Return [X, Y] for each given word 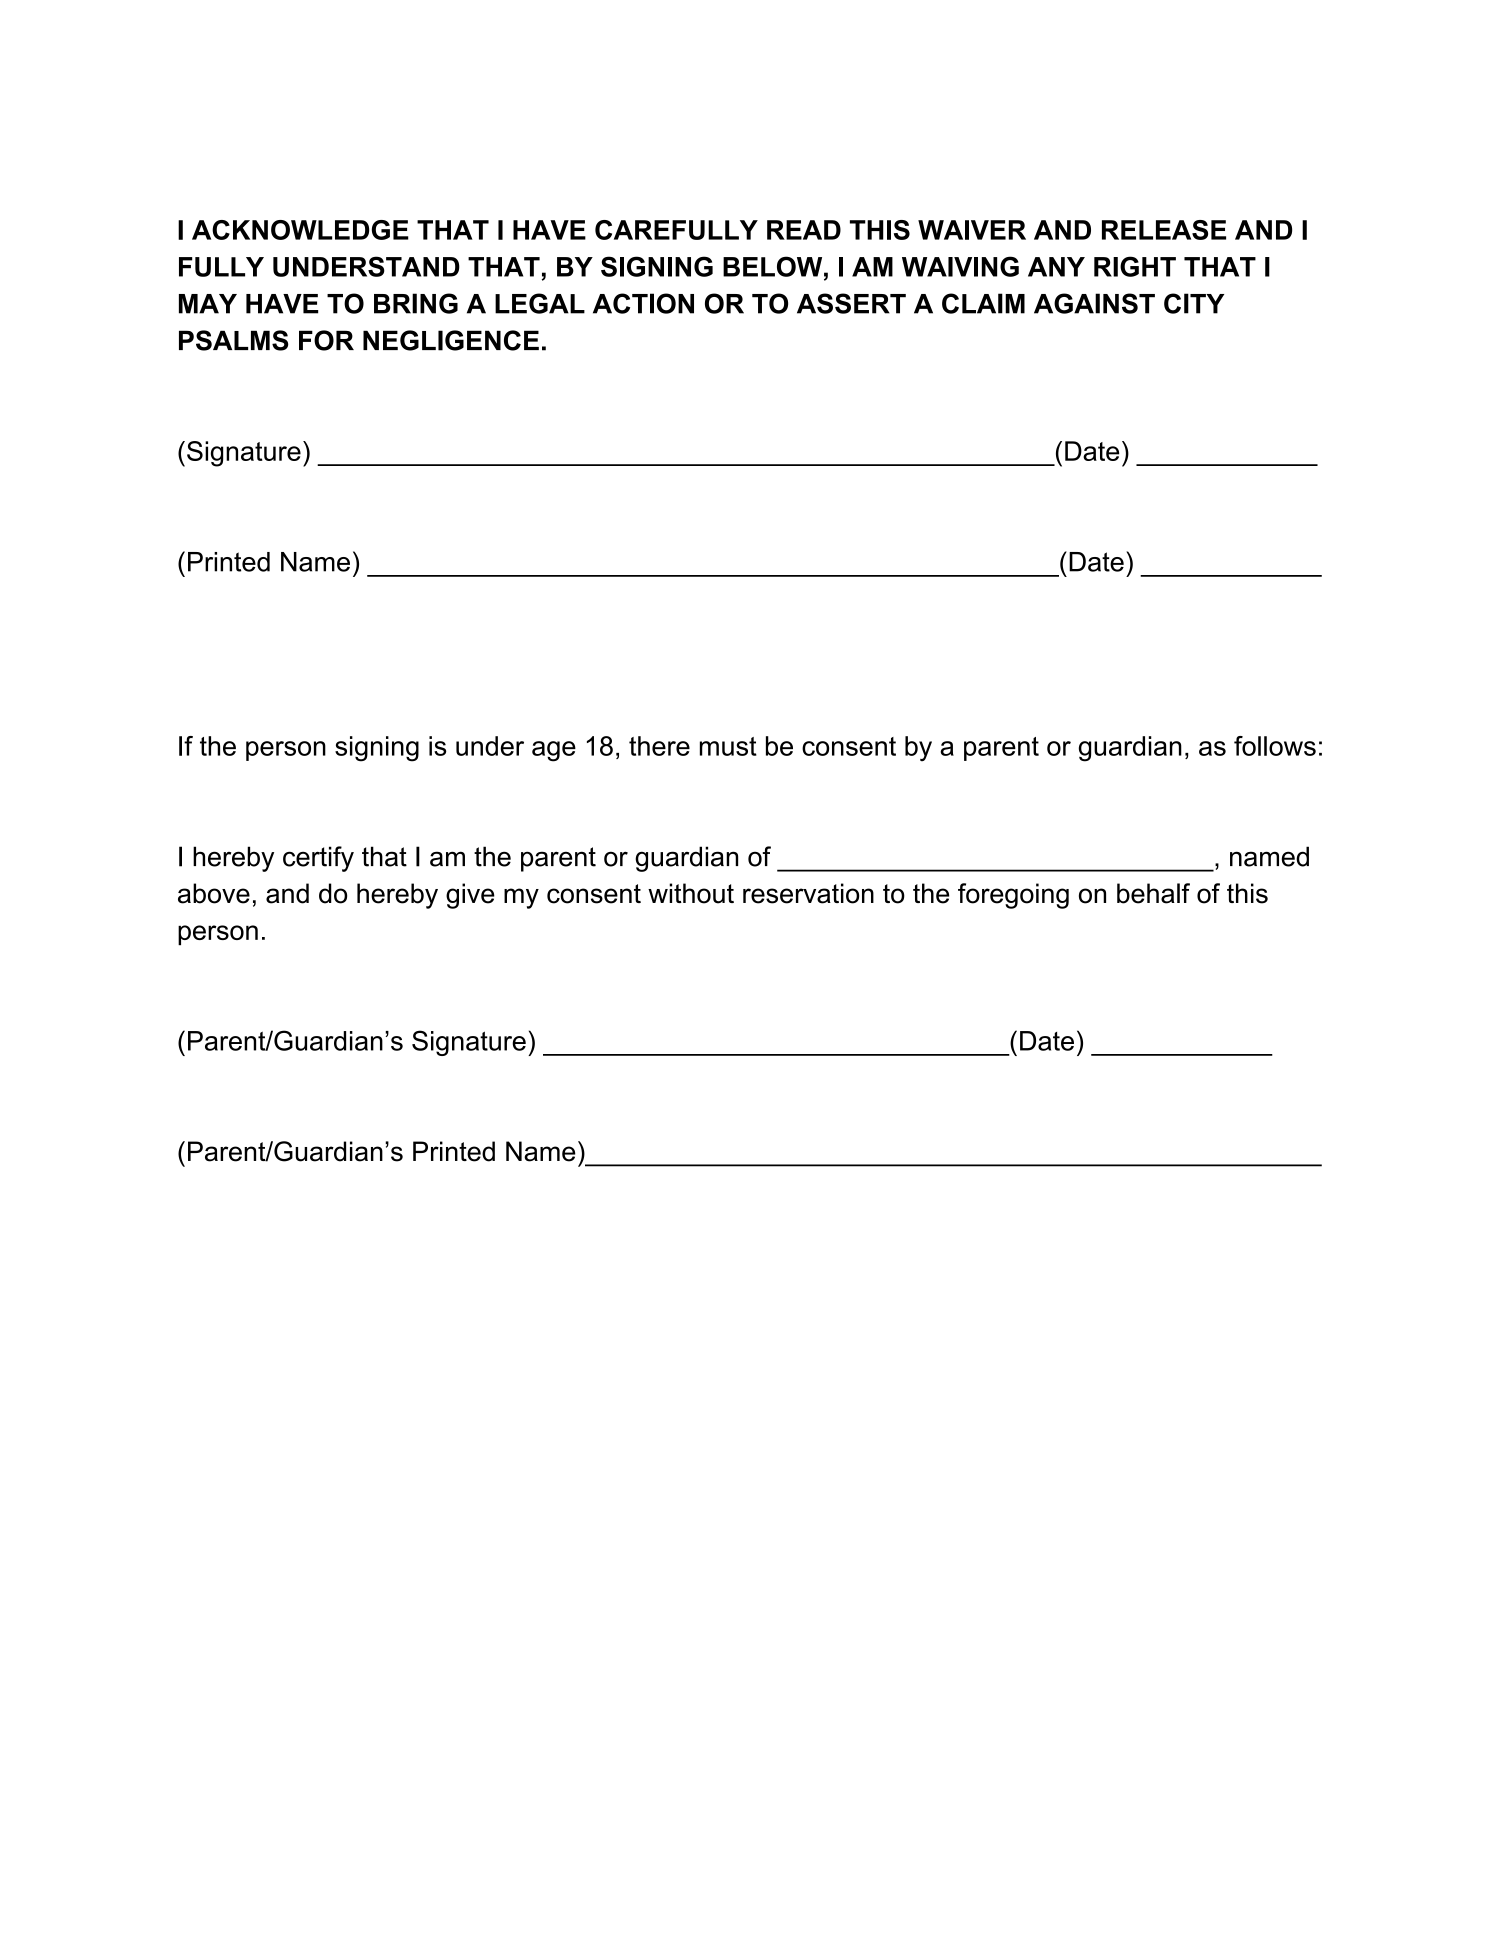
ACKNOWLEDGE [300, 230]
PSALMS [233, 340]
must [728, 746]
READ [804, 230]
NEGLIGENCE [451, 340]
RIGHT [1135, 266]
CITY [1194, 303]
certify [318, 859]
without [691, 893]
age [554, 751]
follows [1275, 746]
